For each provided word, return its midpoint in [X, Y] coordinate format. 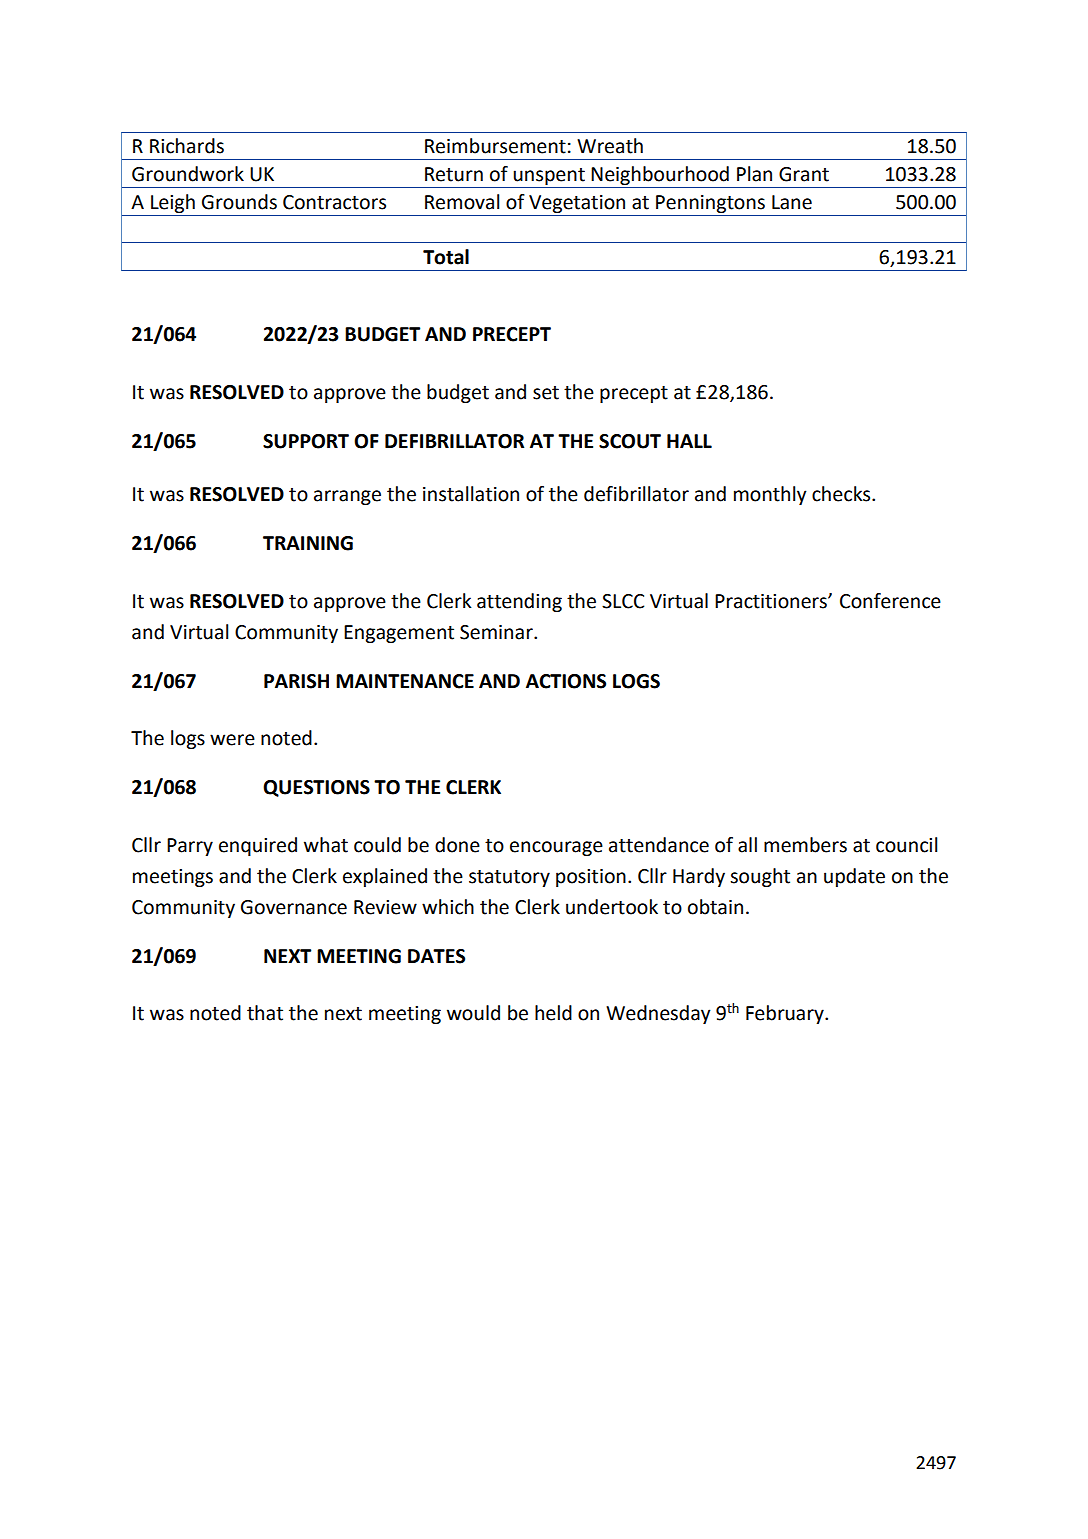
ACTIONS [566, 681]
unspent [549, 176]
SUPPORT [306, 441]
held [553, 1013]
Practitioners [772, 601]
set [546, 393]
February [786, 1014]
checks [842, 494]
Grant [804, 174]
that [265, 1013]
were [232, 740]
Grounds [239, 202]
